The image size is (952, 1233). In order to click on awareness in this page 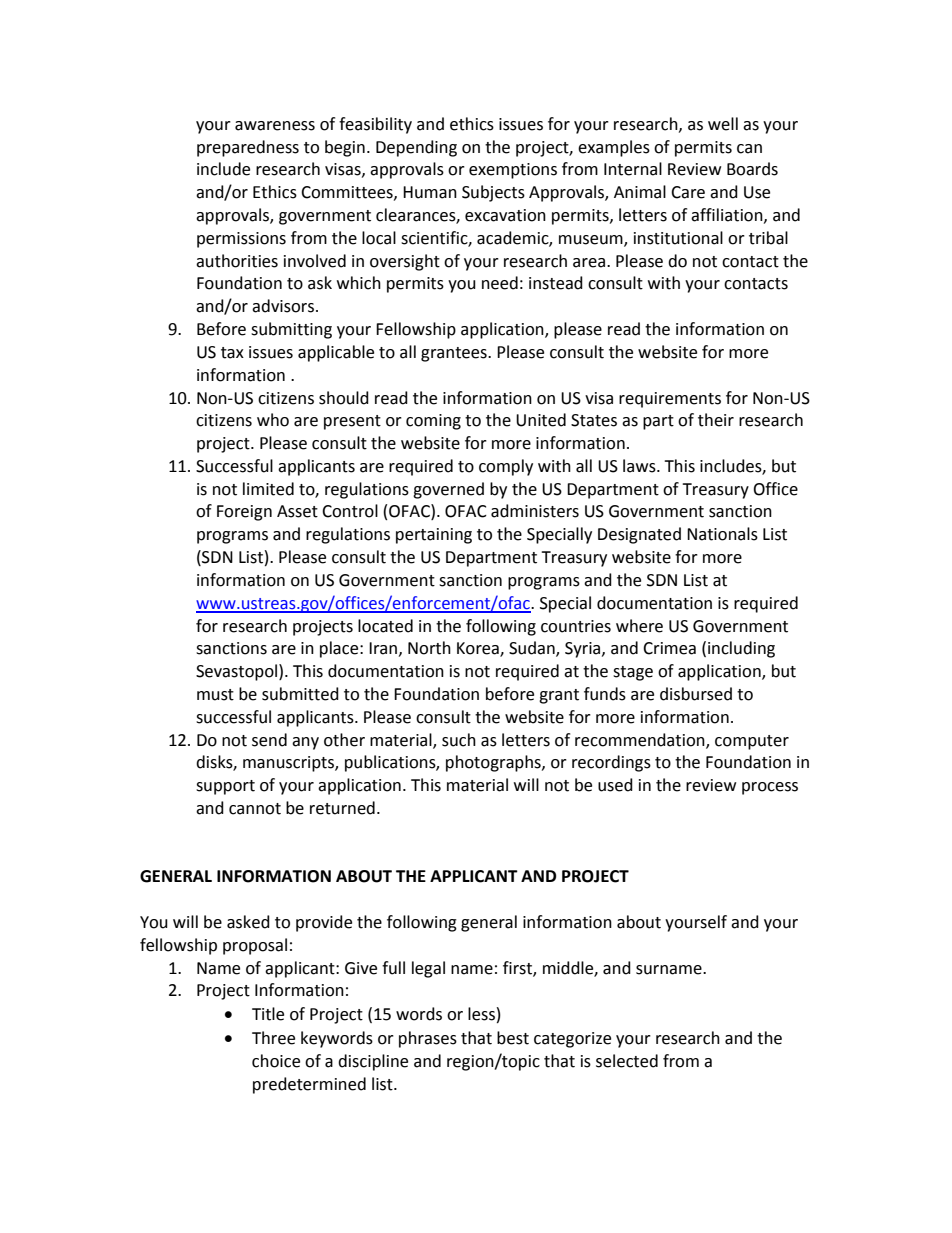, I will do `click(275, 126)`.
